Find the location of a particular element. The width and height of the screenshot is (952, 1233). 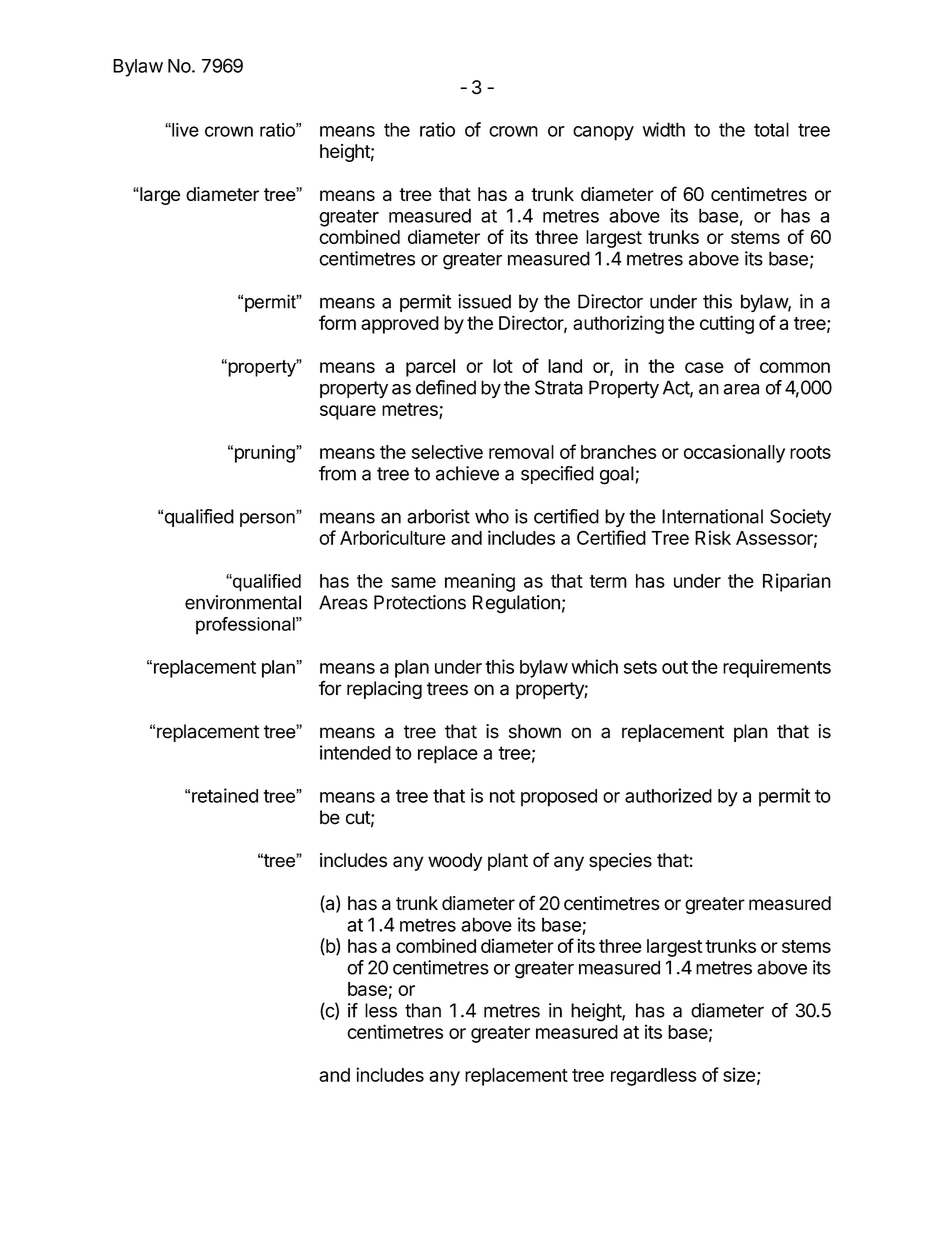

removal is located at coordinates (521, 452).
